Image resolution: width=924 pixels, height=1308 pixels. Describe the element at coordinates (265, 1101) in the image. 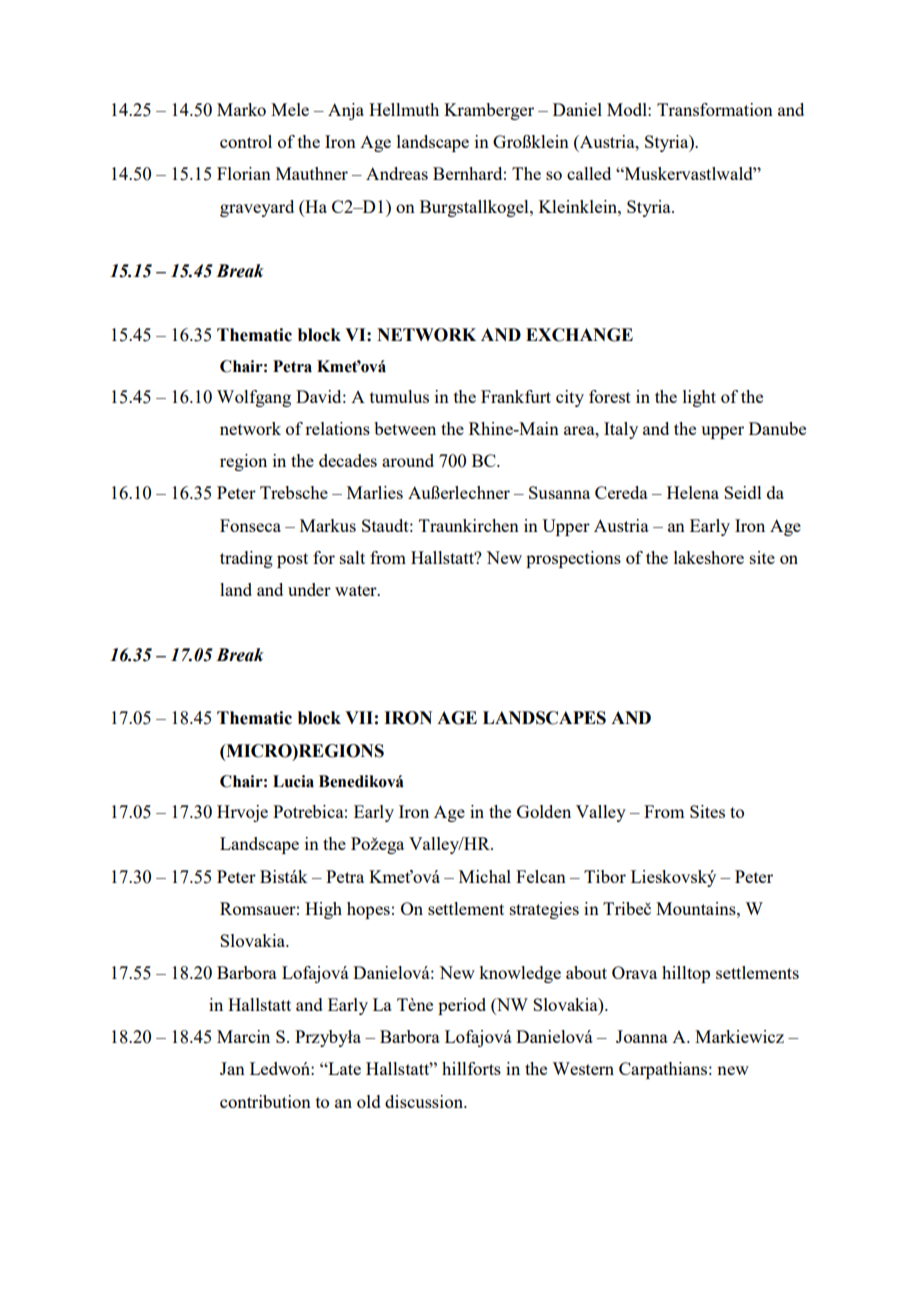

I see `contribution` at that location.
